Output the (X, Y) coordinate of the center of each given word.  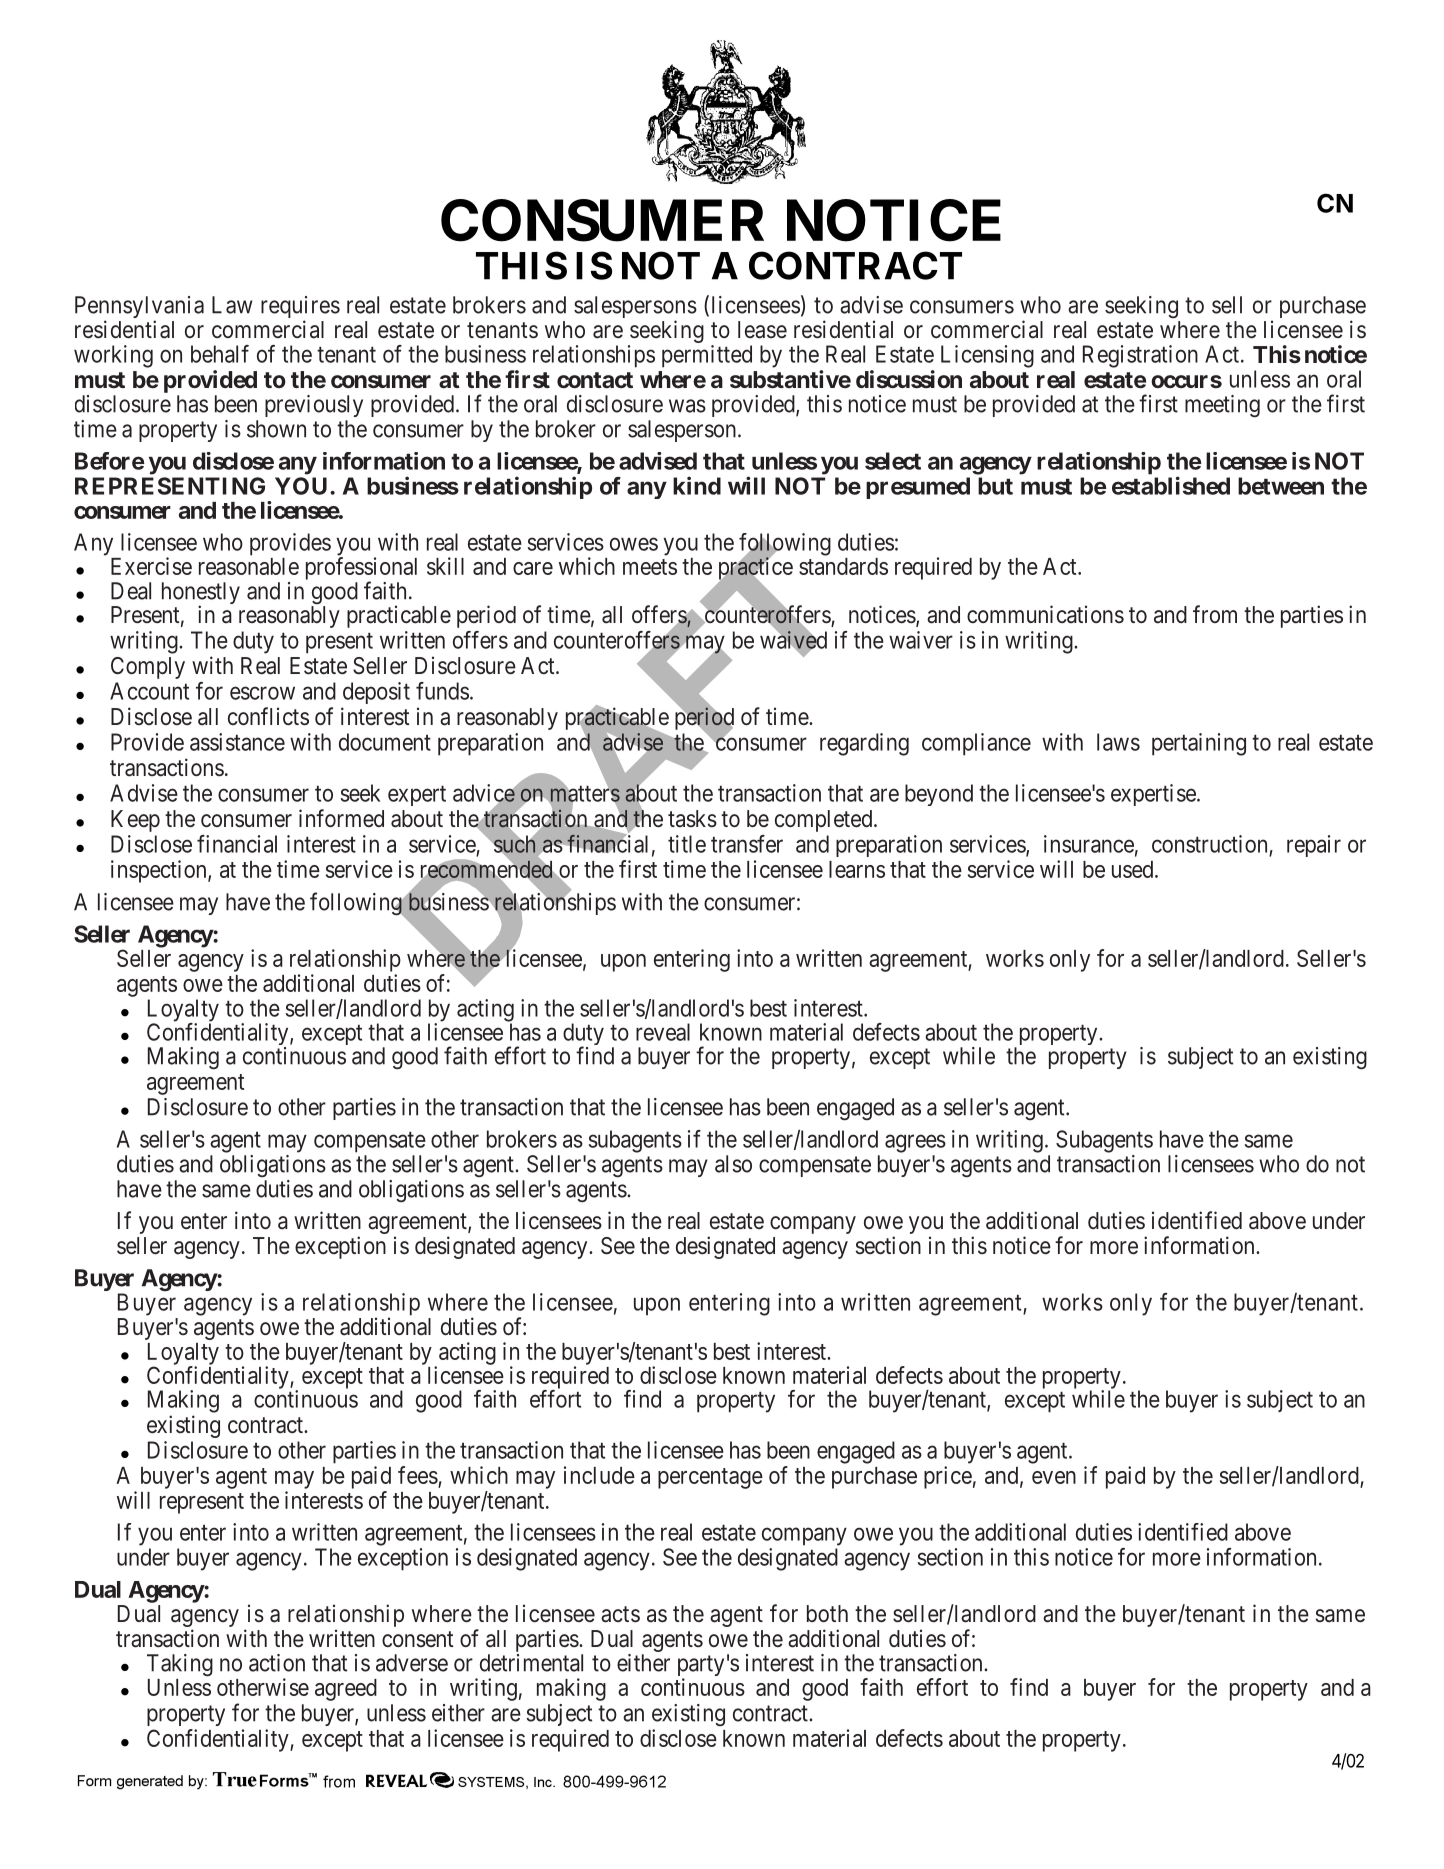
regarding (864, 744)
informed (341, 818)
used (1134, 869)
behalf (220, 354)
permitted (707, 356)
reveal (663, 1032)
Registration (1140, 356)
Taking (180, 1665)
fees (418, 1475)
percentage (710, 1478)
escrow (262, 693)
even (1054, 1477)
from (1215, 614)
